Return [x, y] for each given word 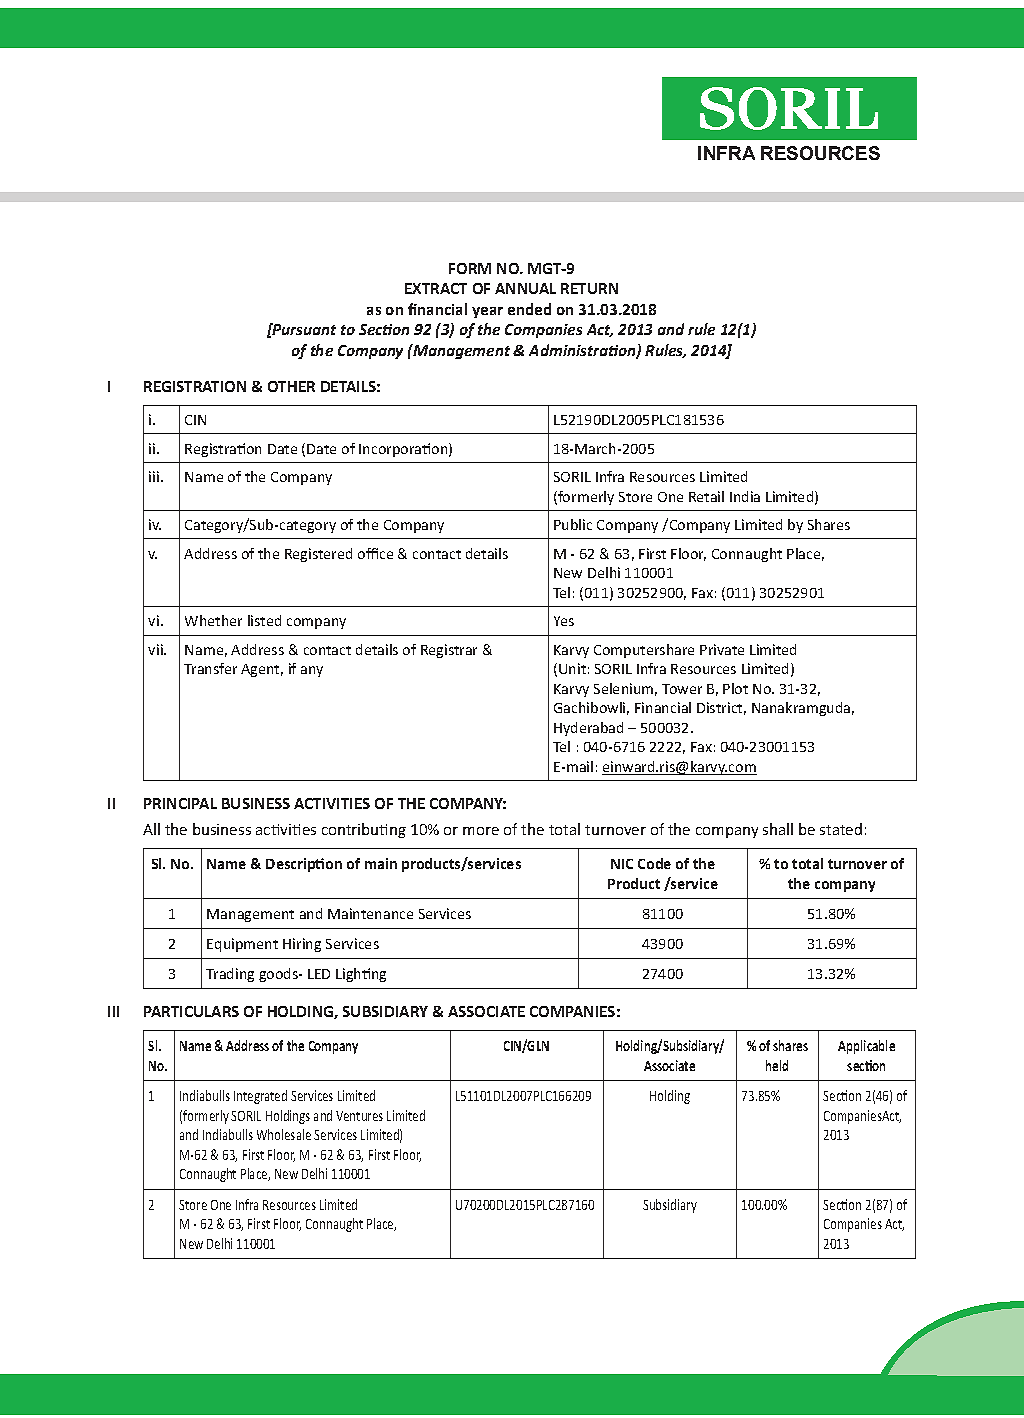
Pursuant [303, 329]
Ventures [359, 1116]
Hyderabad [588, 729]
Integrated [260, 1097]
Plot [735, 688]
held [777, 1065]
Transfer [210, 668]
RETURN [589, 288]
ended [529, 309]
